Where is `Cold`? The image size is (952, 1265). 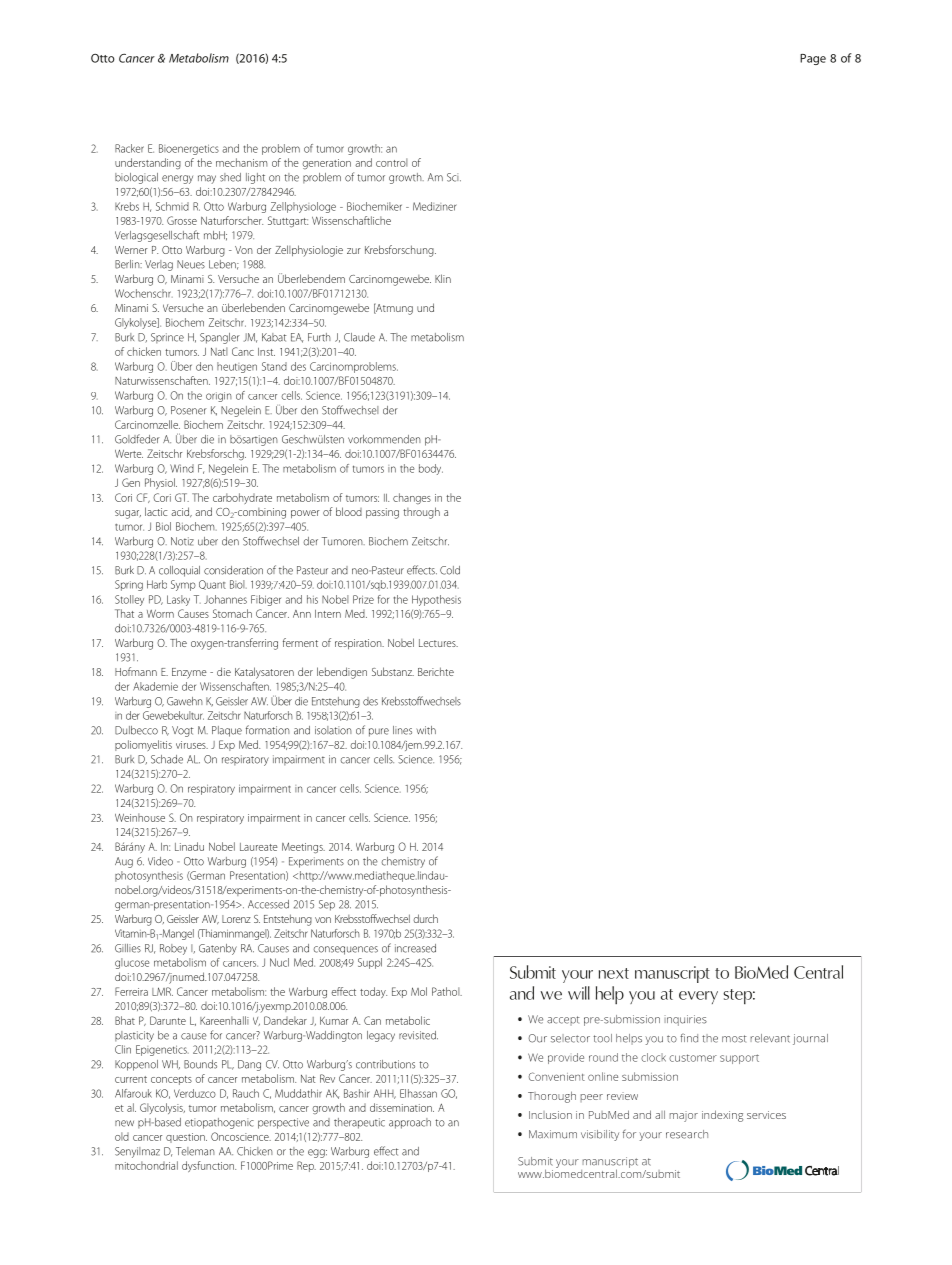
Cold is located at coordinates (450, 570).
